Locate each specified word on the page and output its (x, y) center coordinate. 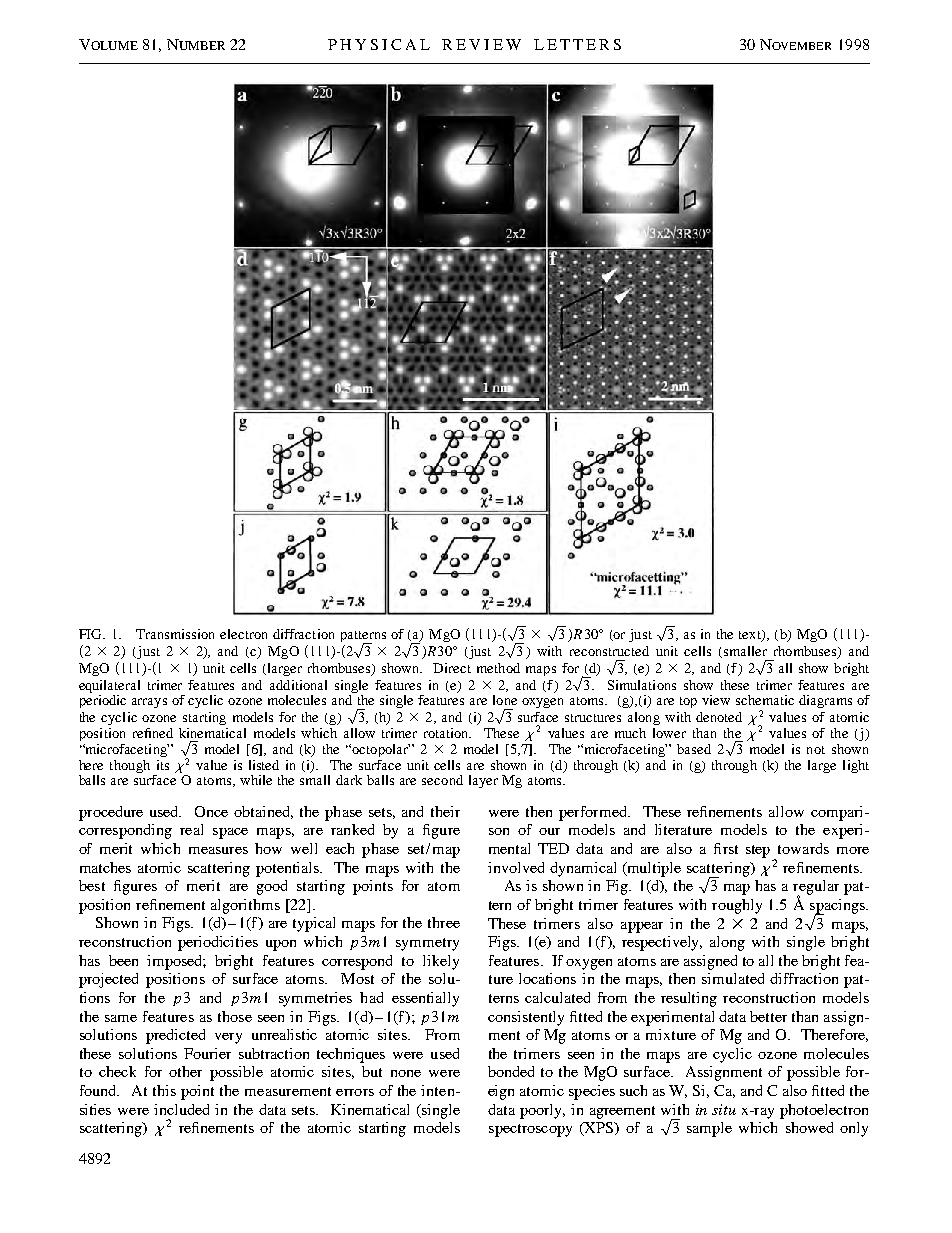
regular (816, 888)
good (272, 887)
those (235, 1016)
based (694, 749)
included (181, 1109)
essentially (425, 999)
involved (516, 867)
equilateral (109, 686)
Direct (452, 668)
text (751, 636)
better (768, 1016)
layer (483, 781)
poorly (542, 1111)
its (163, 765)
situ (724, 1109)
